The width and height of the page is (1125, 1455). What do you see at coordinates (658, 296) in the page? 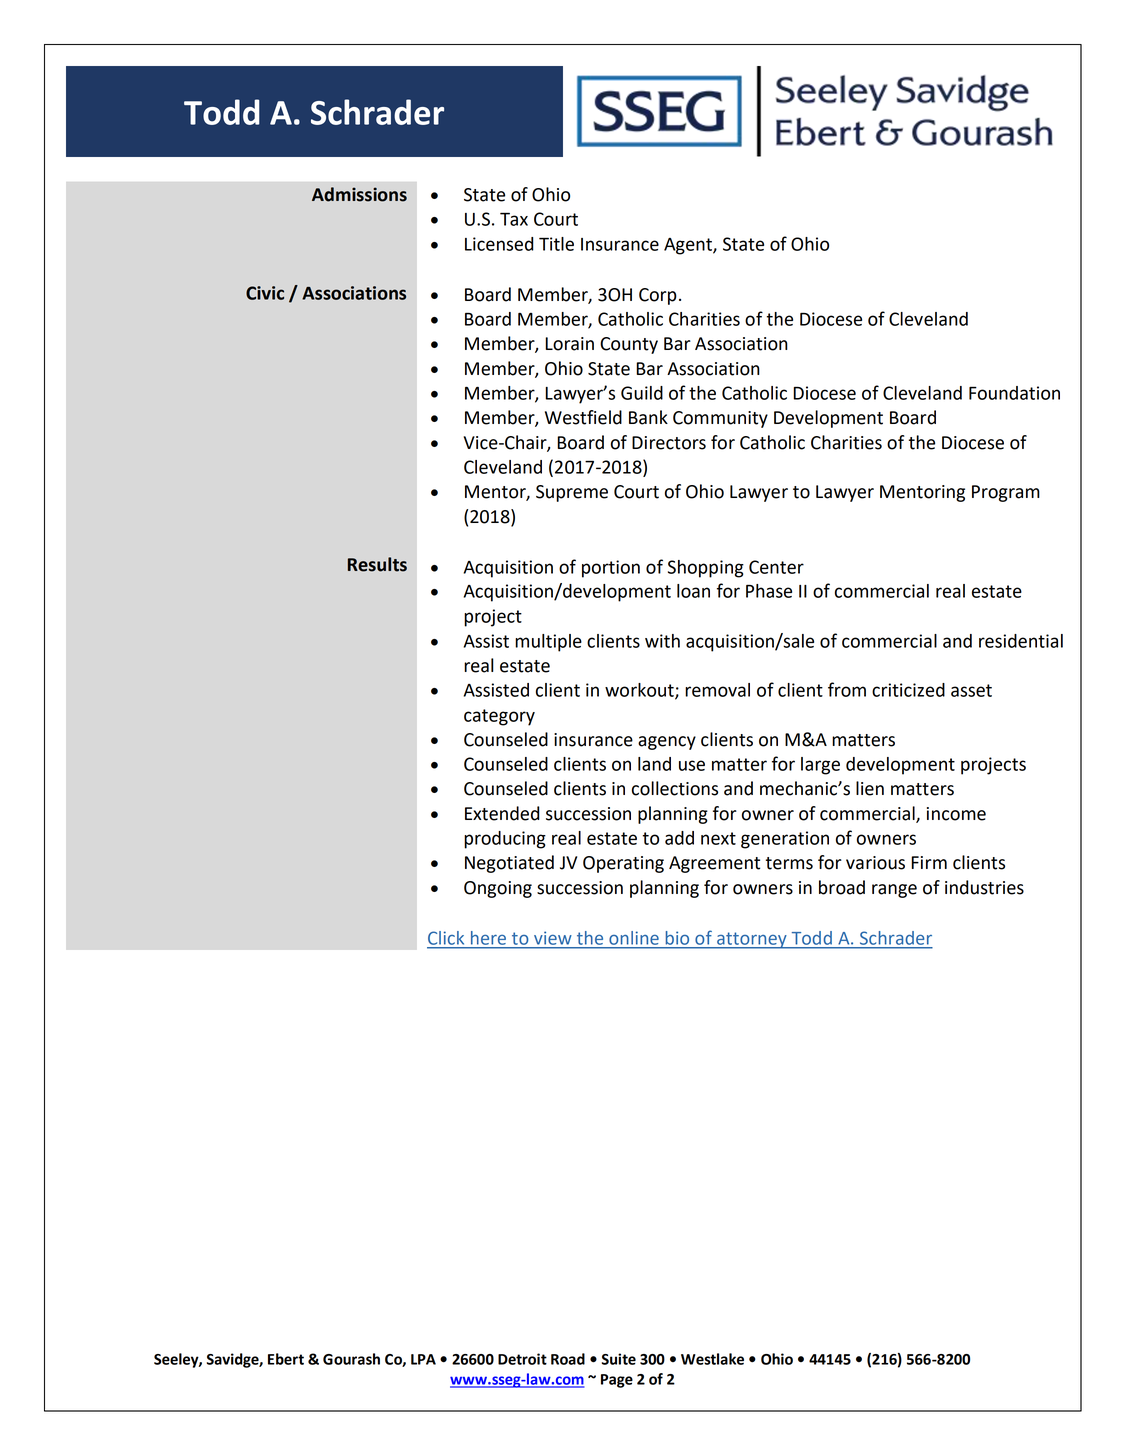
I see `Corp` at bounding box center [658, 296].
